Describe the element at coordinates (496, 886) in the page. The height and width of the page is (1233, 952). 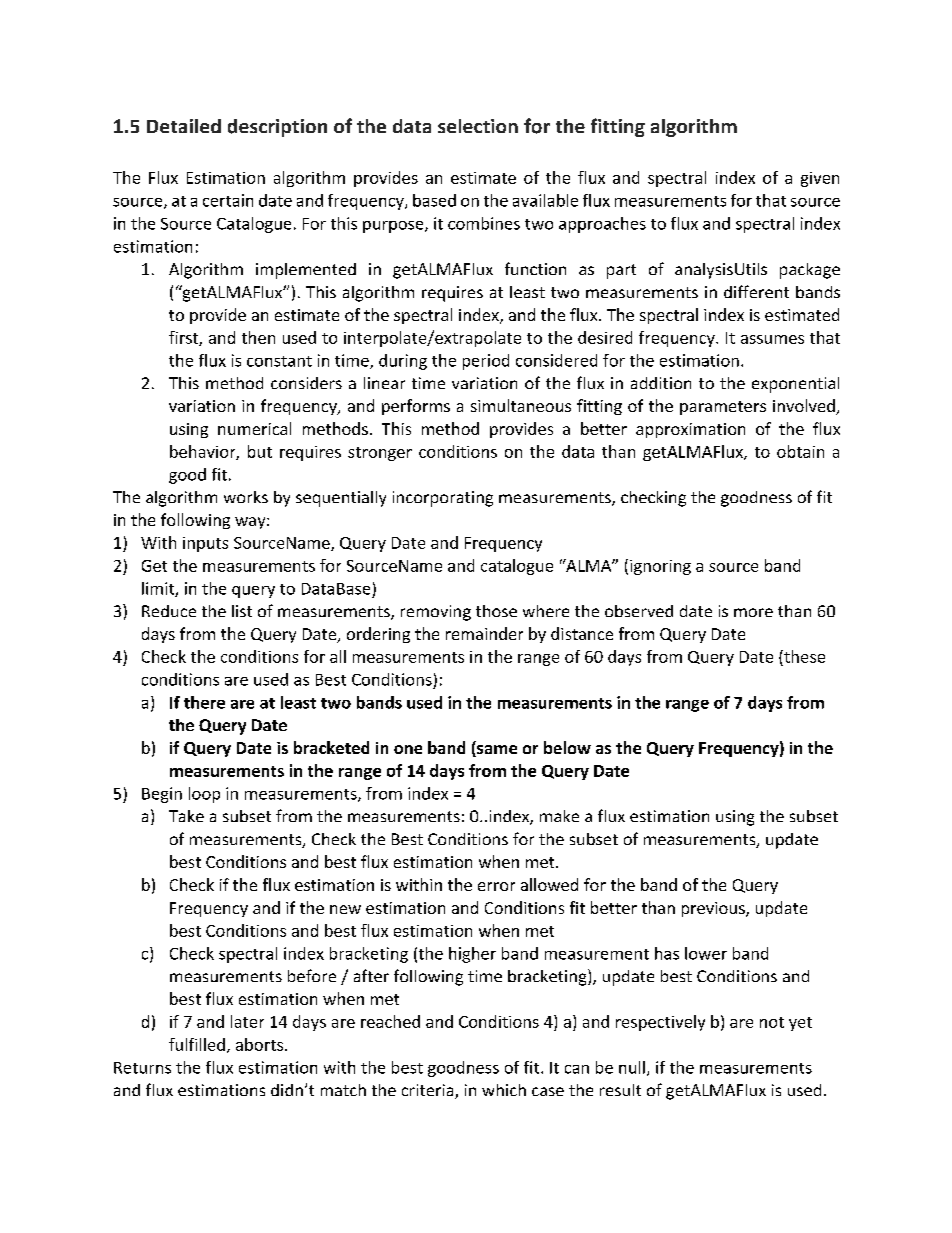
I see `error` at that location.
